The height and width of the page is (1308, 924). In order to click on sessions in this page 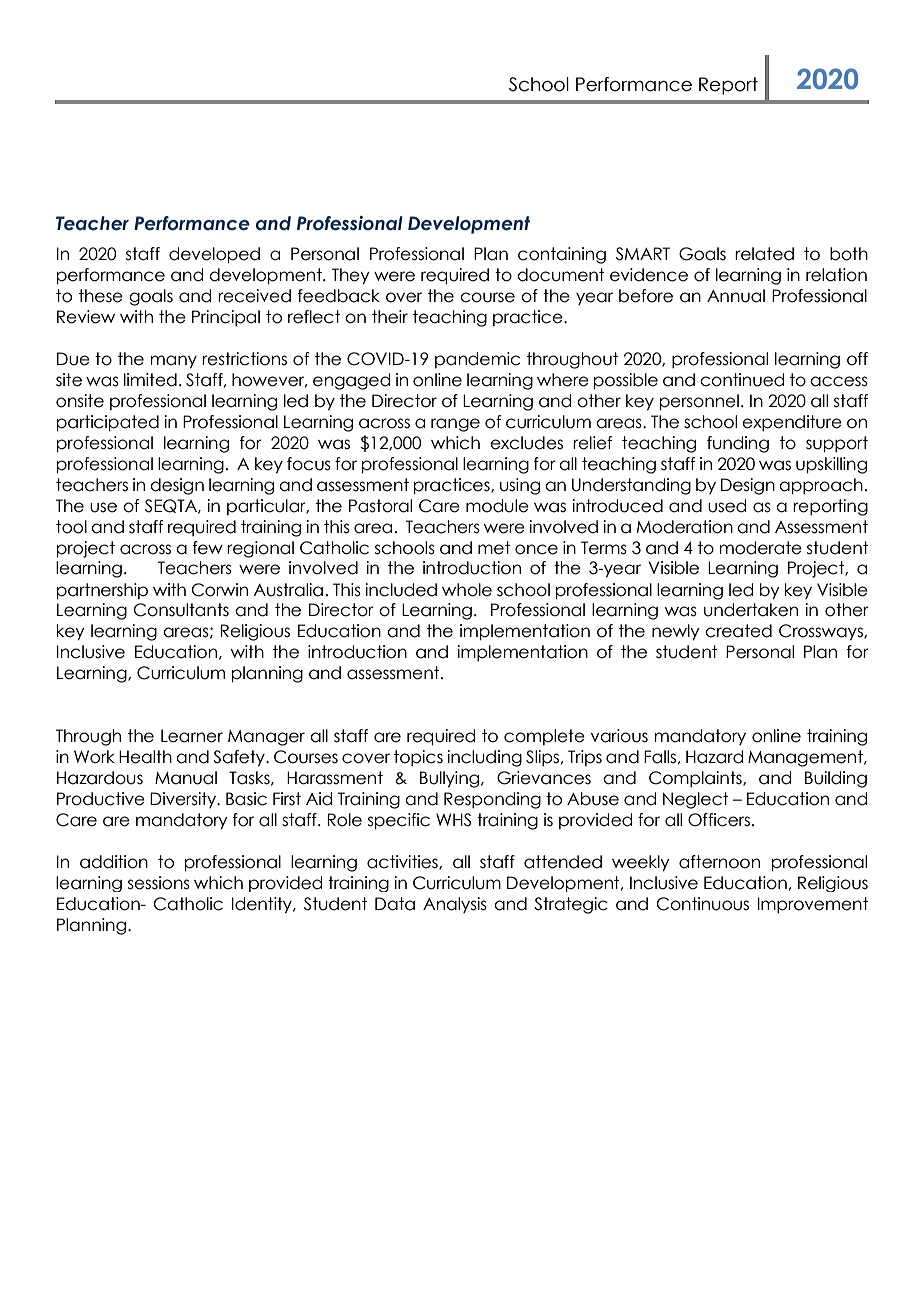, I will do `click(159, 883)`.
